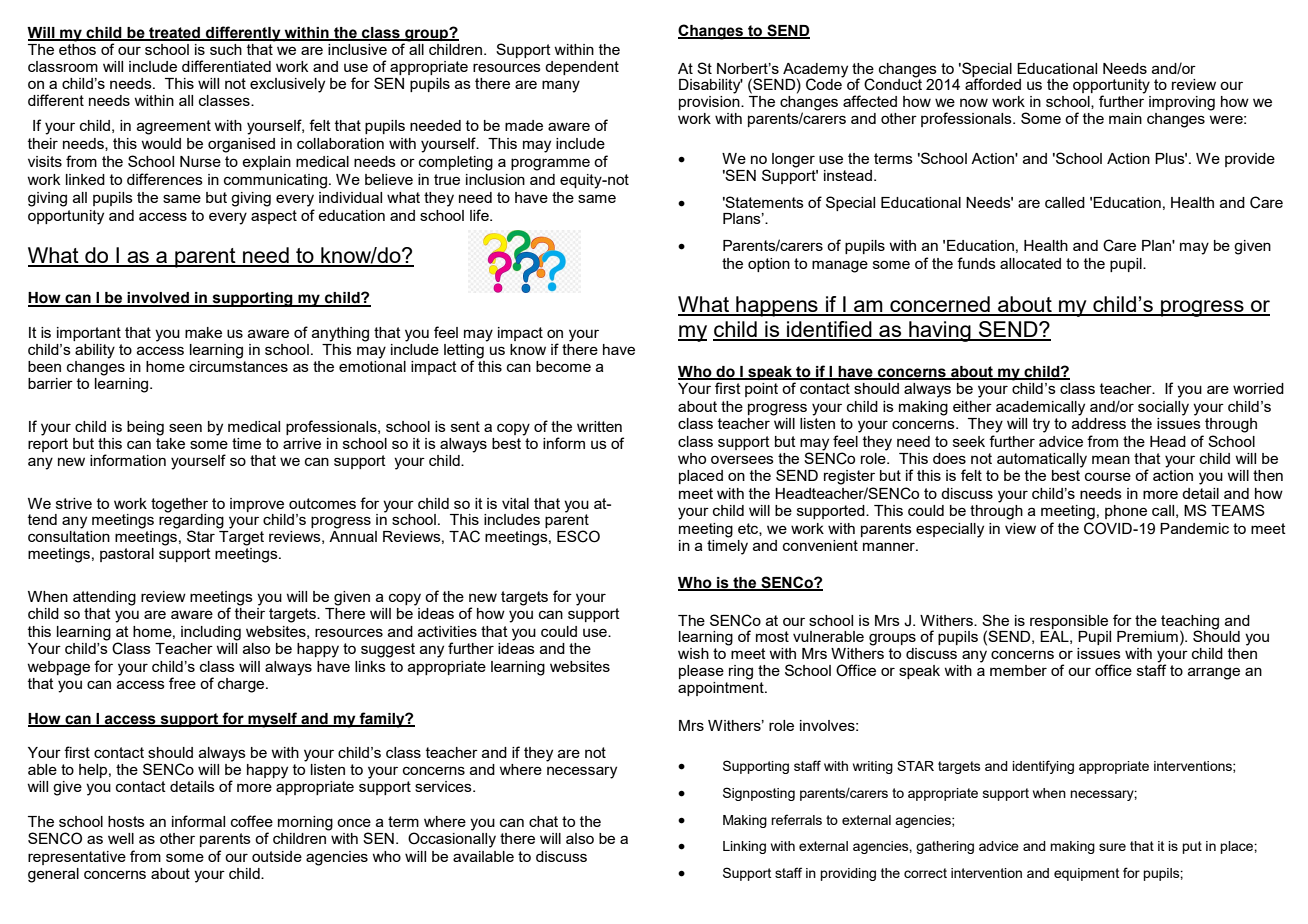 The height and width of the page is (924, 1308). I want to click on pastoral, so click(127, 555).
